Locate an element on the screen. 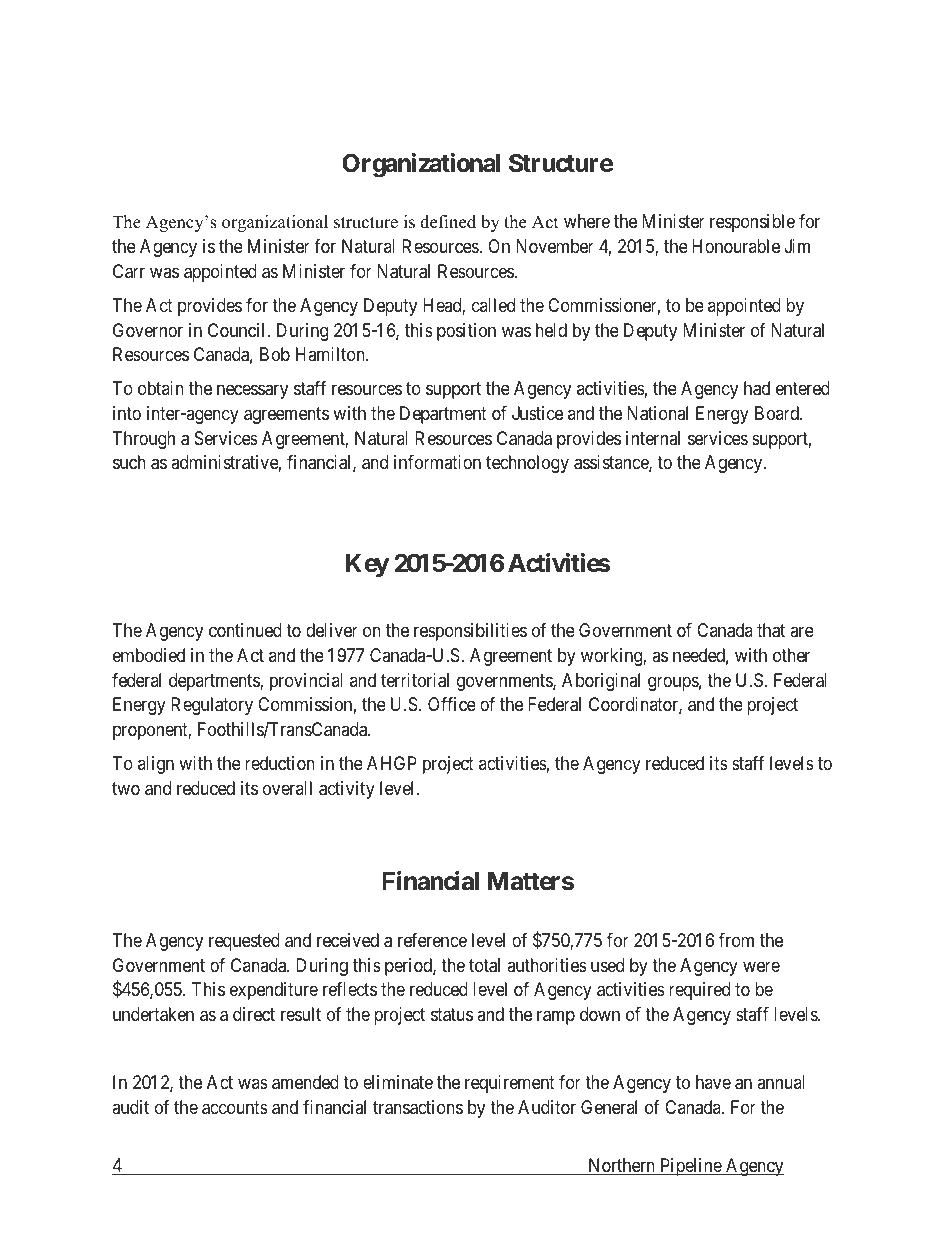 Image resolution: width=952 pixels, height=1233 pixels. transactions is located at coordinates (418, 1107).
